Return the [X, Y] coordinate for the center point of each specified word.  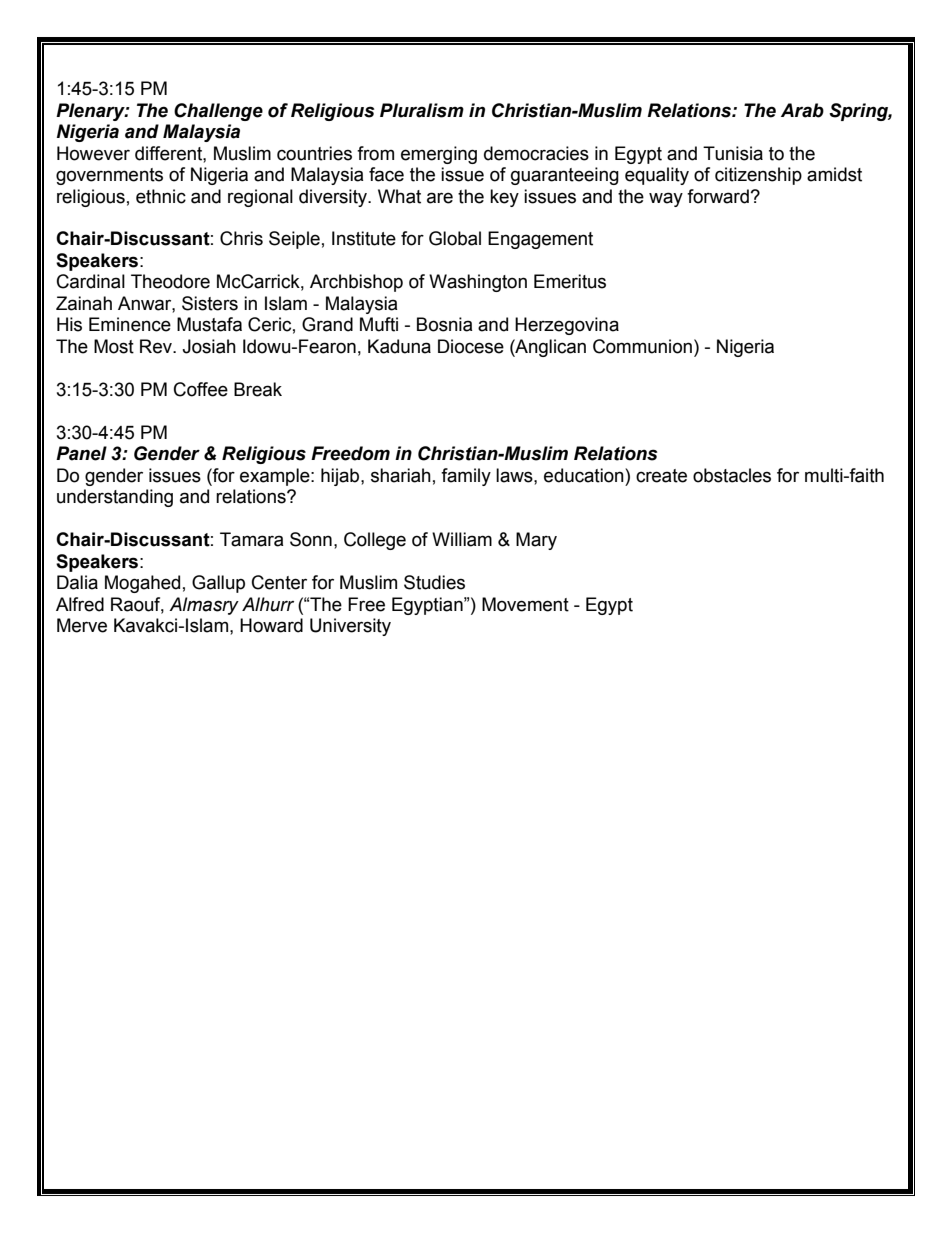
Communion [642, 346]
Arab [802, 110]
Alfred [80, 604]
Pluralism [422, 110]
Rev [157, 346]
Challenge [218, 112]
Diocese [471, 346]
